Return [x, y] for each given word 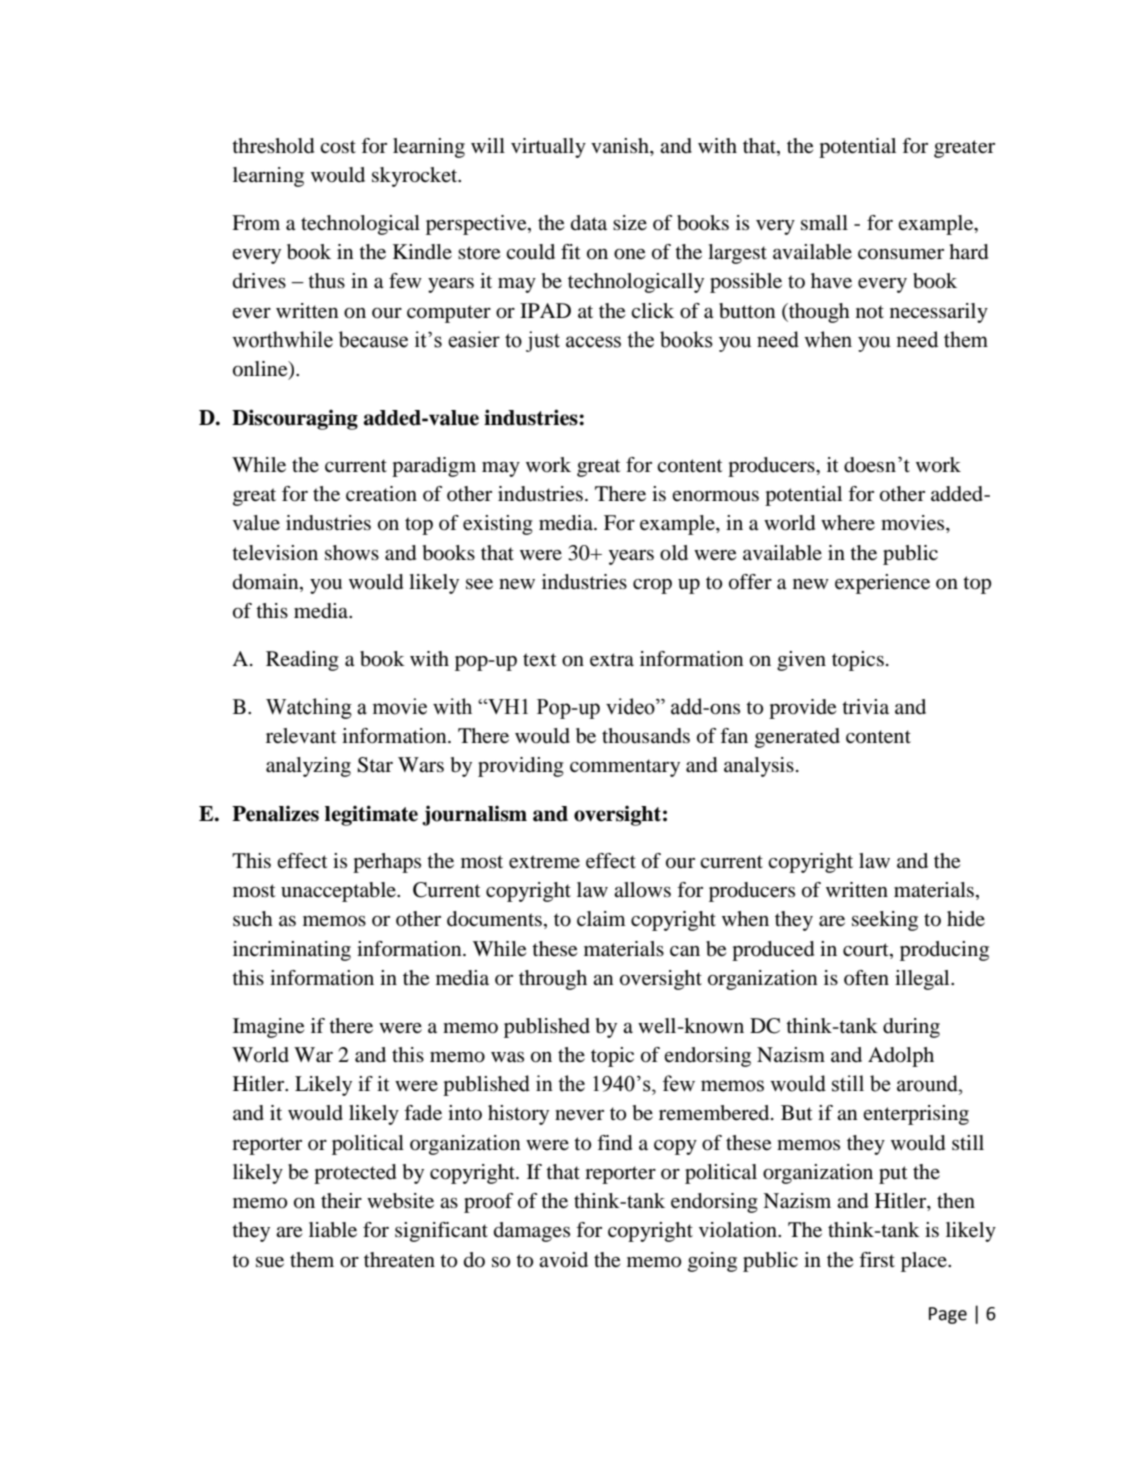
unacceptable [339, 892]
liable [333, 1230]
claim [601, 918]
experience [882, 584]
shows [352, 553]
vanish [621, 145]
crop [652, 586]
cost [338, 147]
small [824, 223]
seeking [885, 921]
